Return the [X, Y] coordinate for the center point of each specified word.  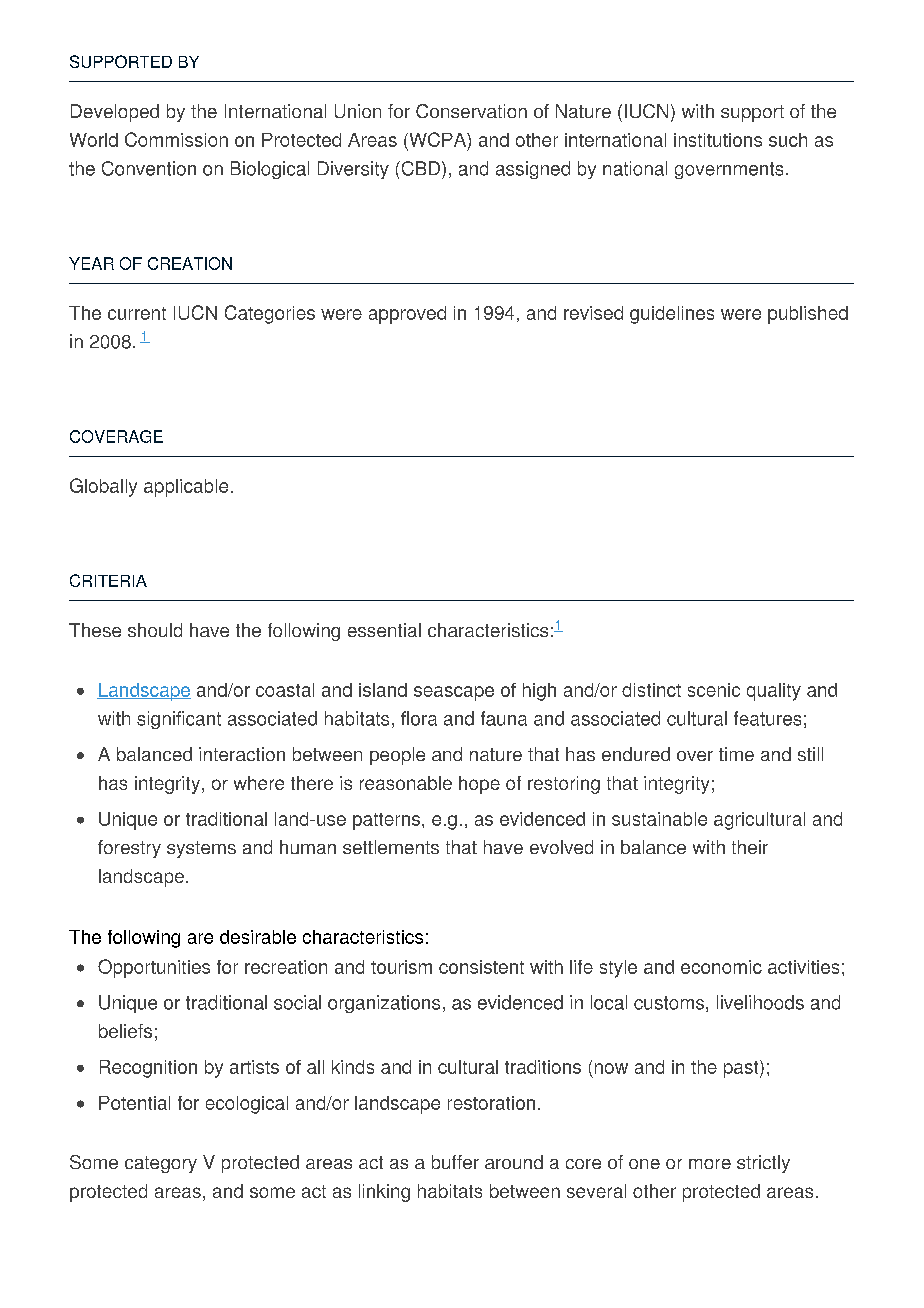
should [155, 630]
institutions [718, 140]
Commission [176, 139]
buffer [455, 1162]
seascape [454, 693]
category [161, 1164]
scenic [714, 690]
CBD [419, 168]
